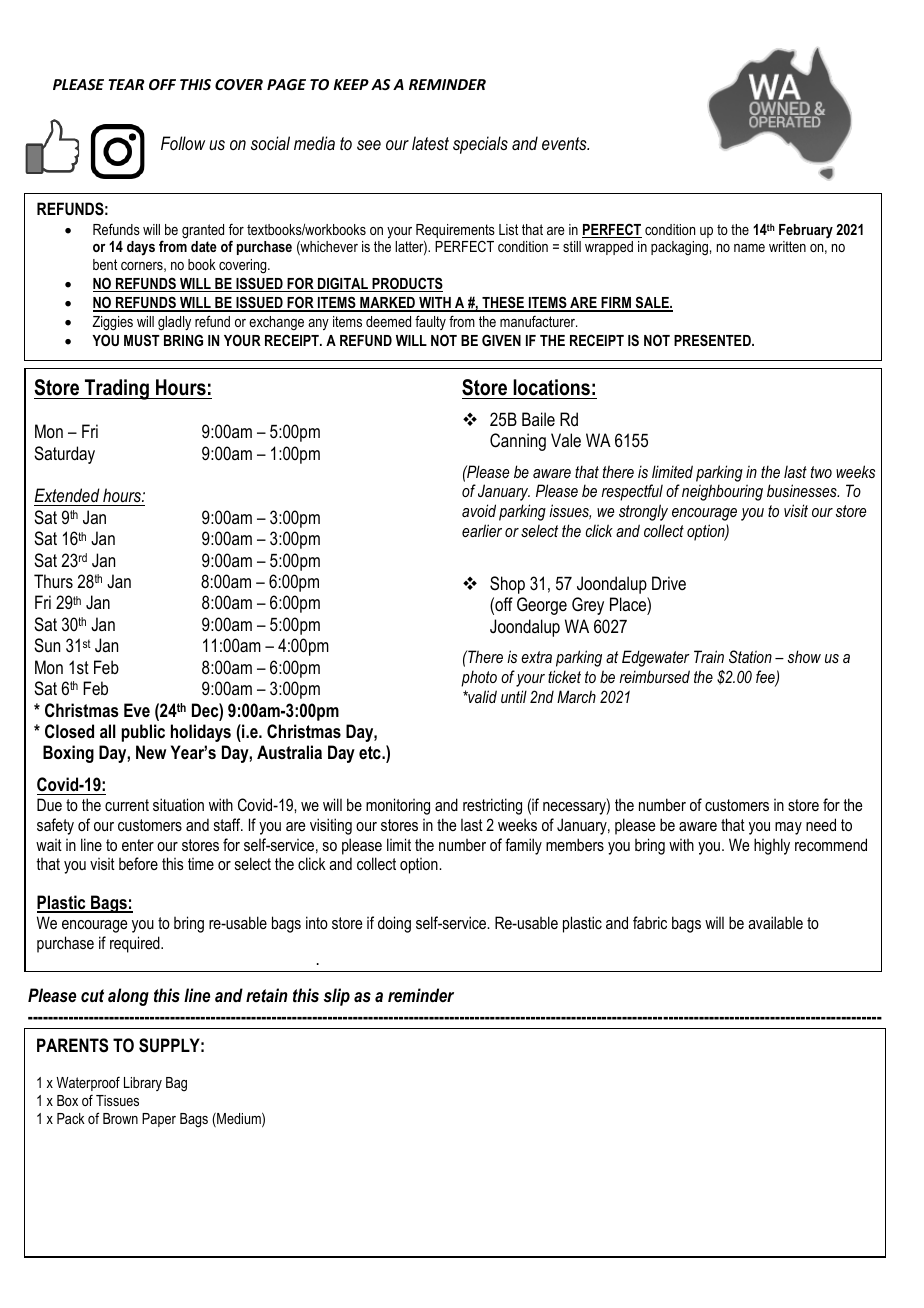  What do you see at coordinates (336, 997) in the screenshot?
I see `slip` at bounding box center [336, 997].
